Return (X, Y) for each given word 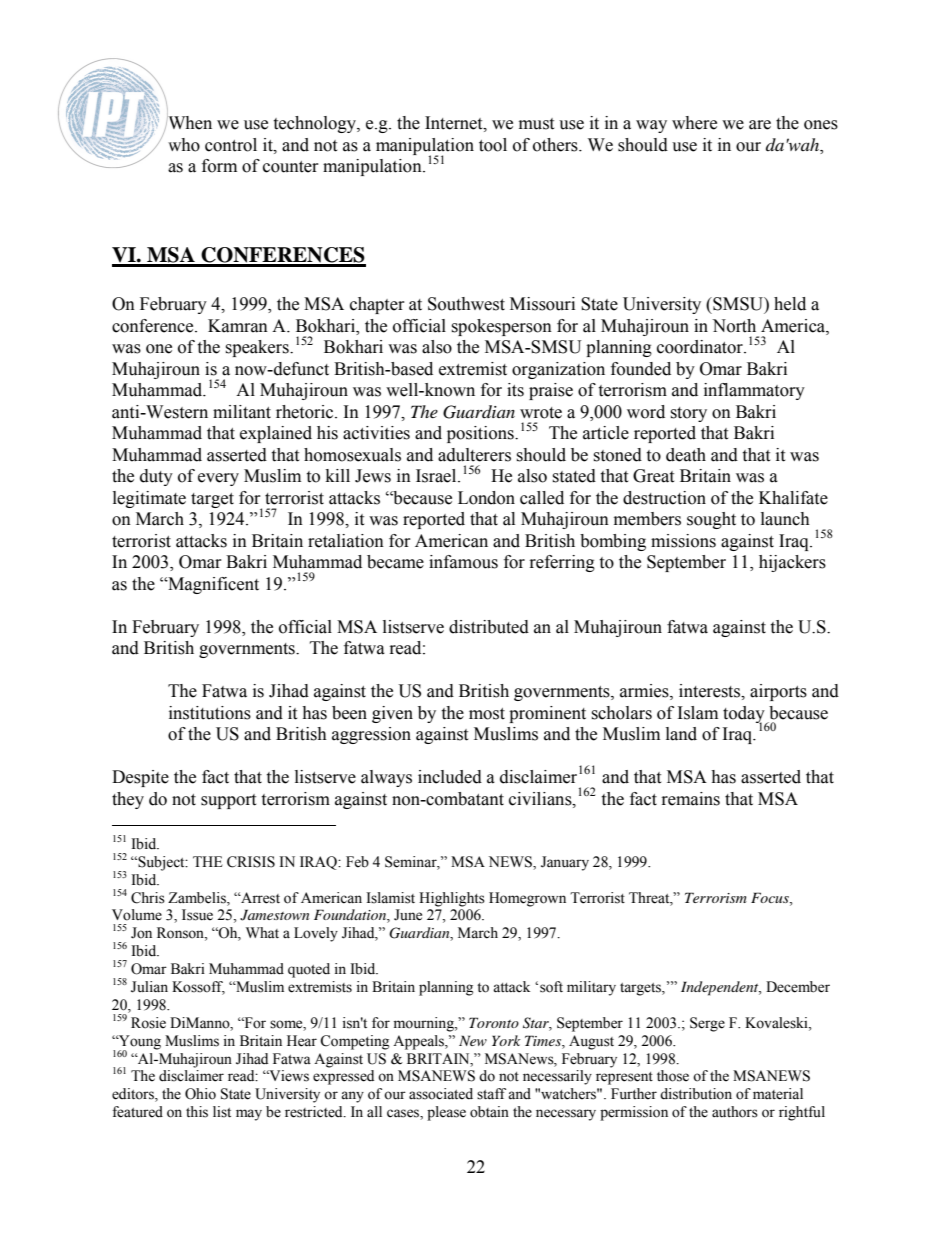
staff (491, 1094)
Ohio (200, 1094)
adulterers (474, 455)
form (219, 166)
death (686, 455)
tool (493, 145)
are (760, 125)
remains (691, 799)
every (218, 479)
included (450, 777)
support (228, 801)
